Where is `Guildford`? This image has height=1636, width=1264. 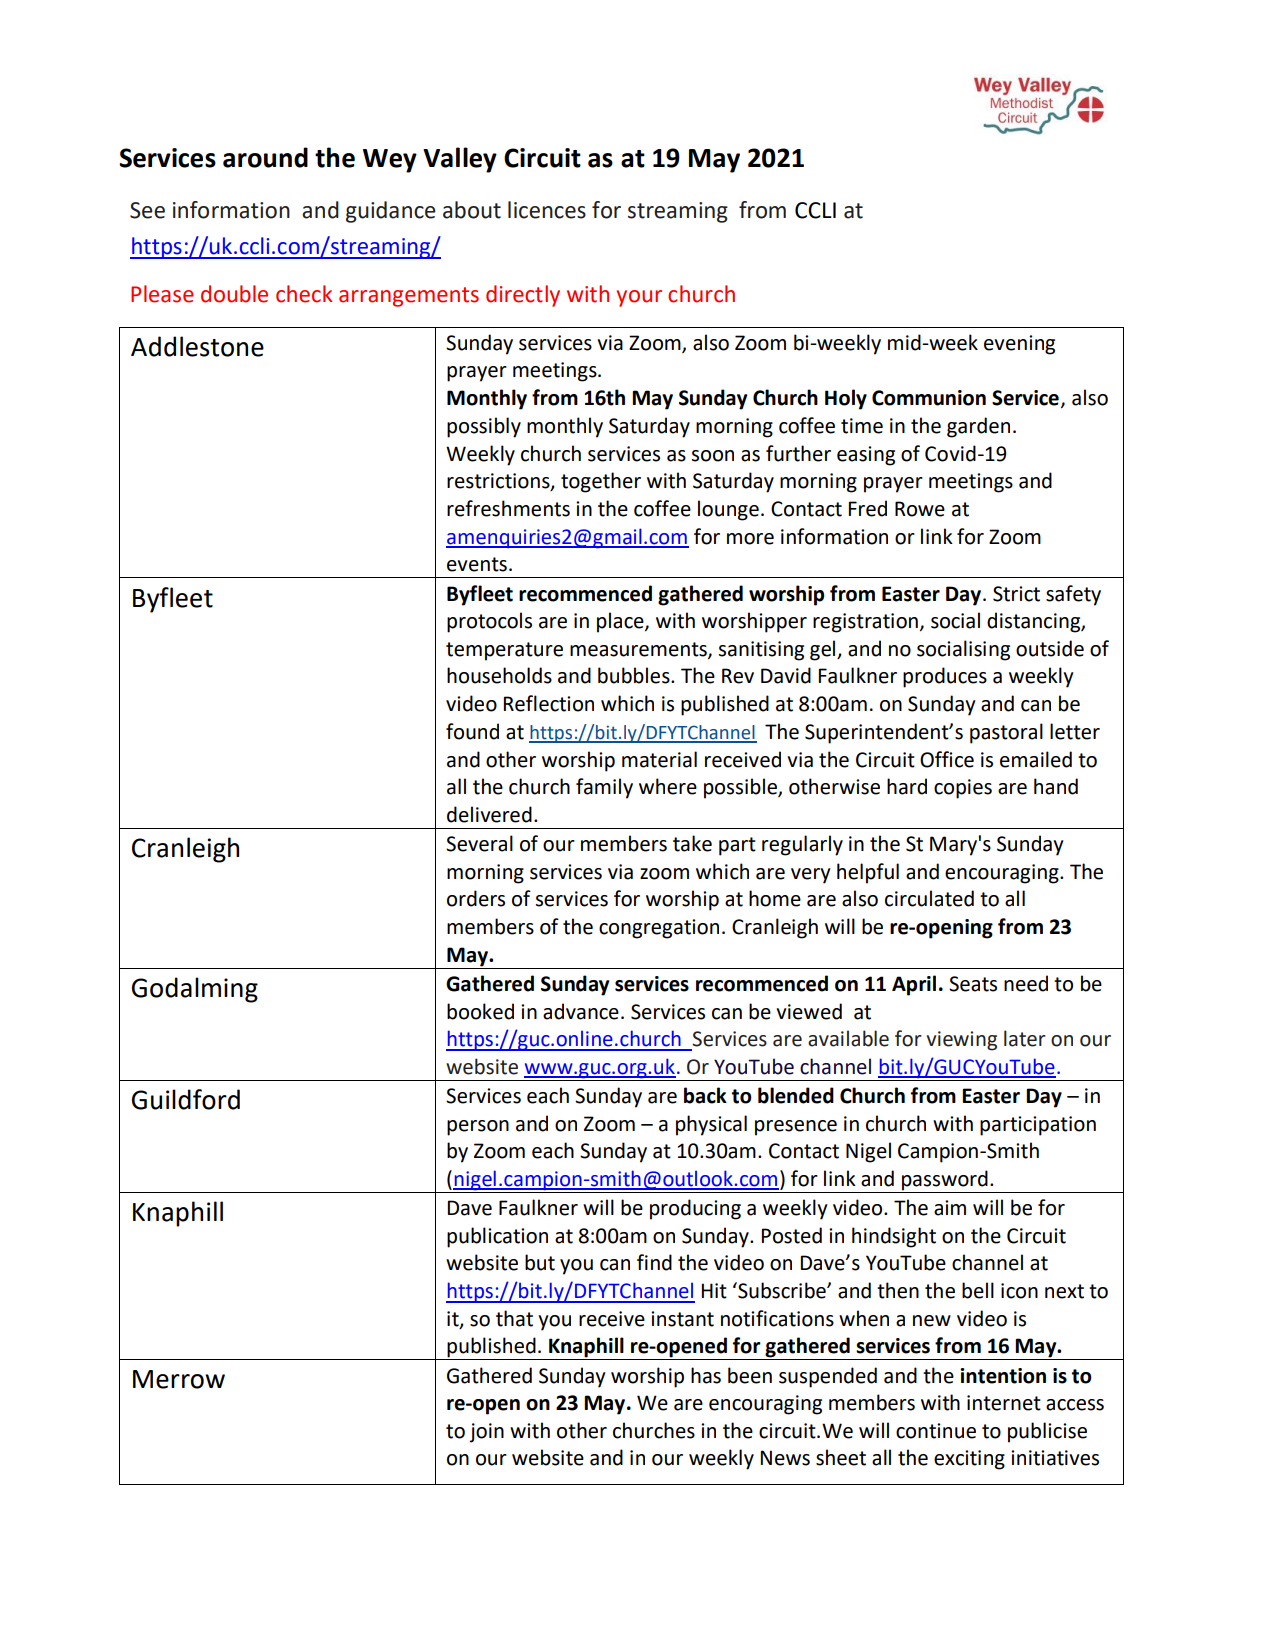 Guildford is located at coordinates (186, 1099).
